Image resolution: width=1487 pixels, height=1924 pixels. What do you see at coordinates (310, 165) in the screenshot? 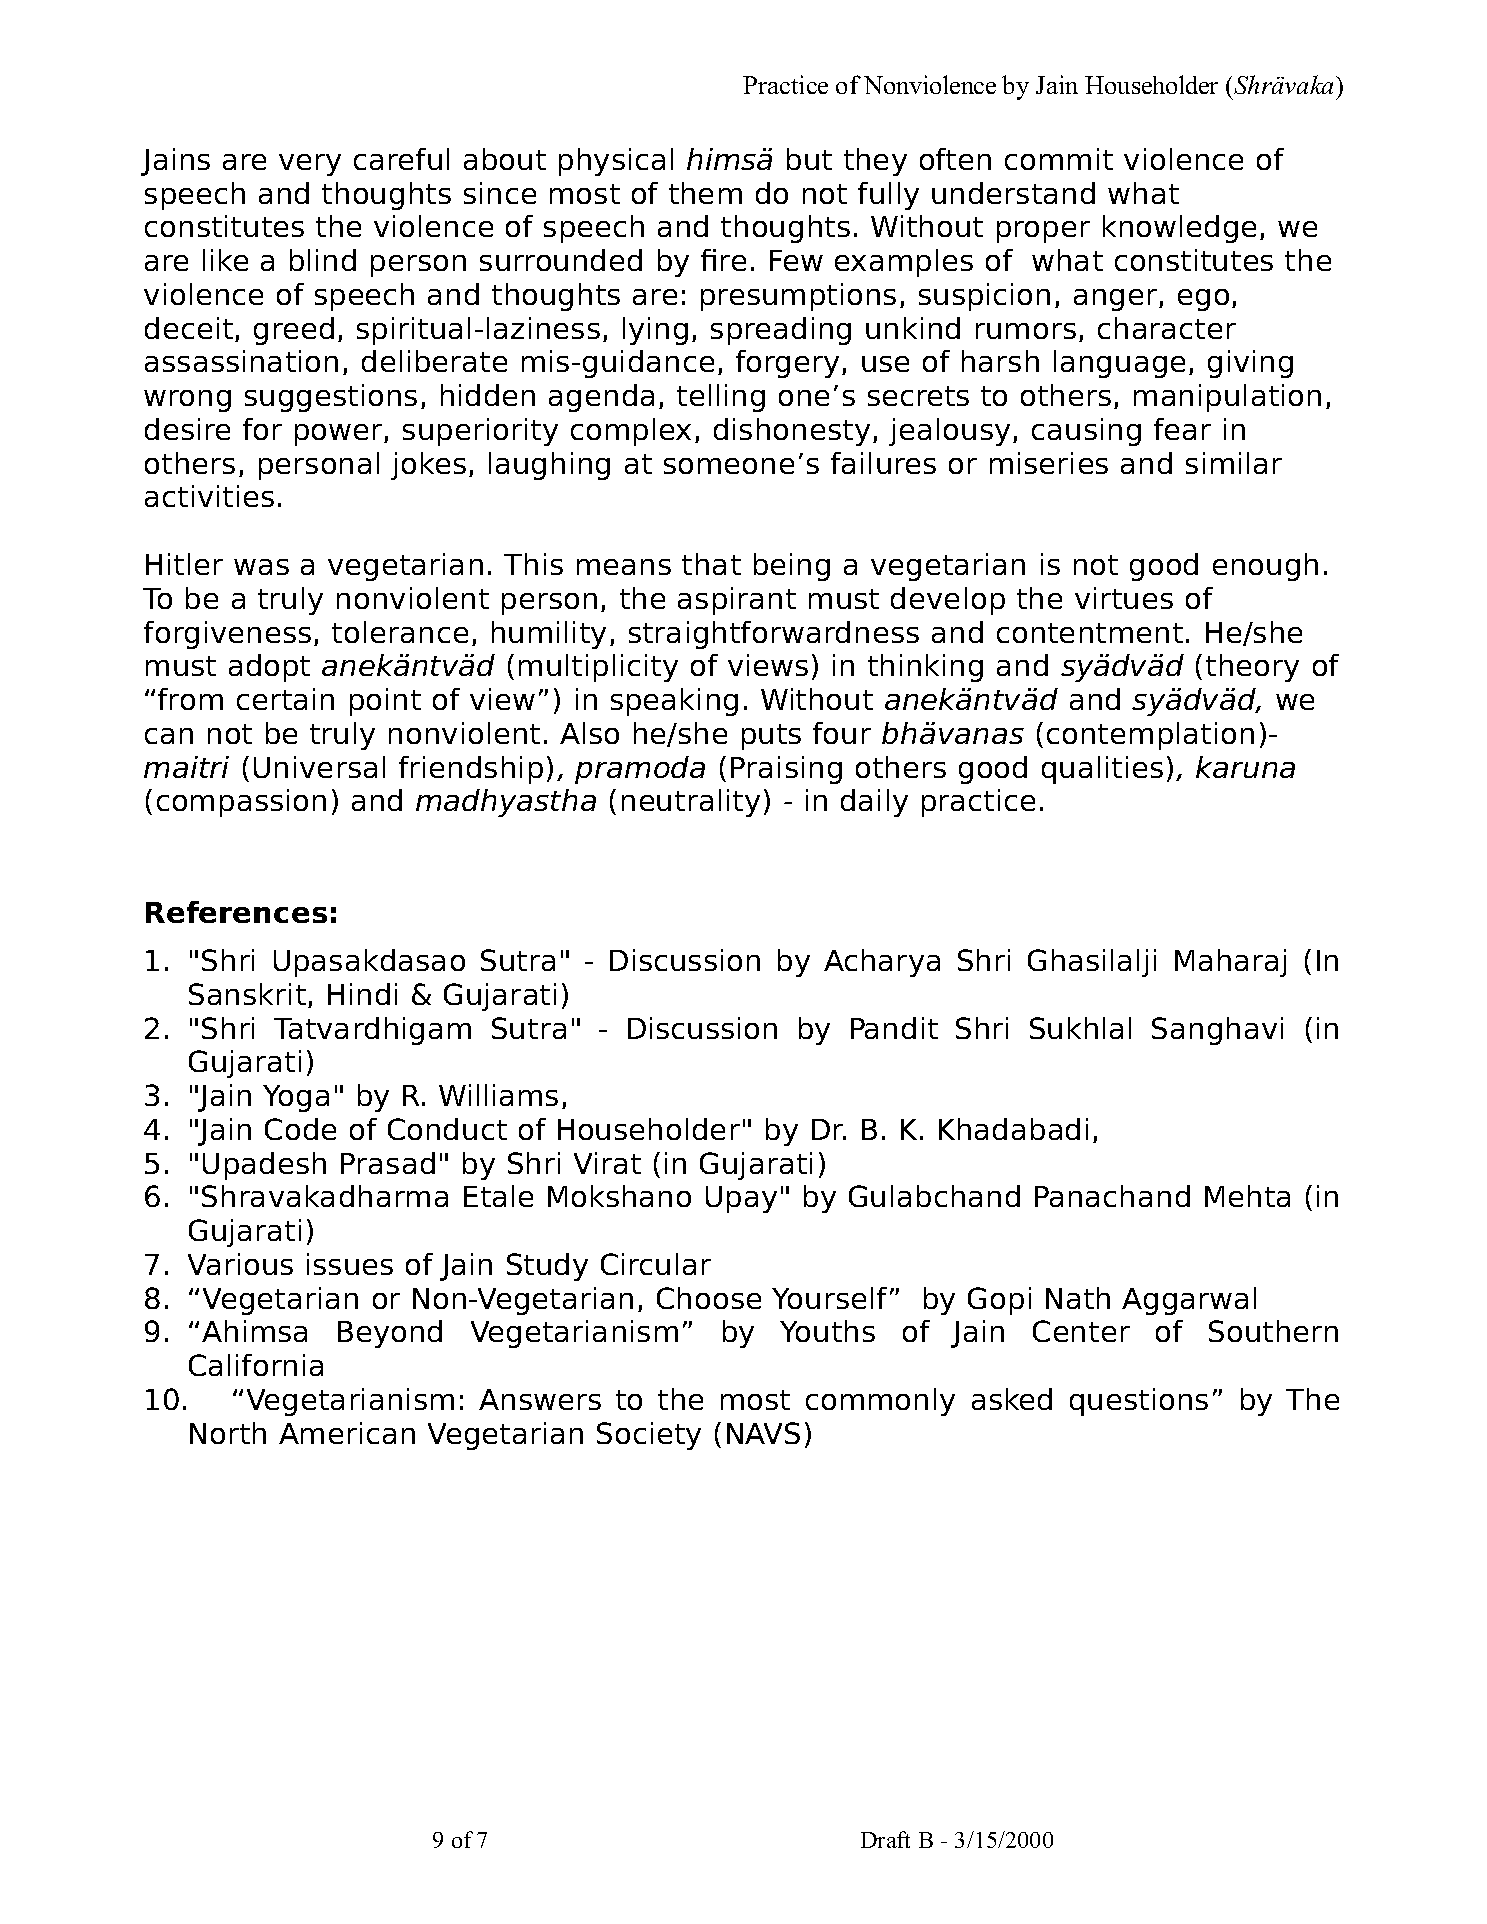
I see `very` at bounding box center [310, 165].
